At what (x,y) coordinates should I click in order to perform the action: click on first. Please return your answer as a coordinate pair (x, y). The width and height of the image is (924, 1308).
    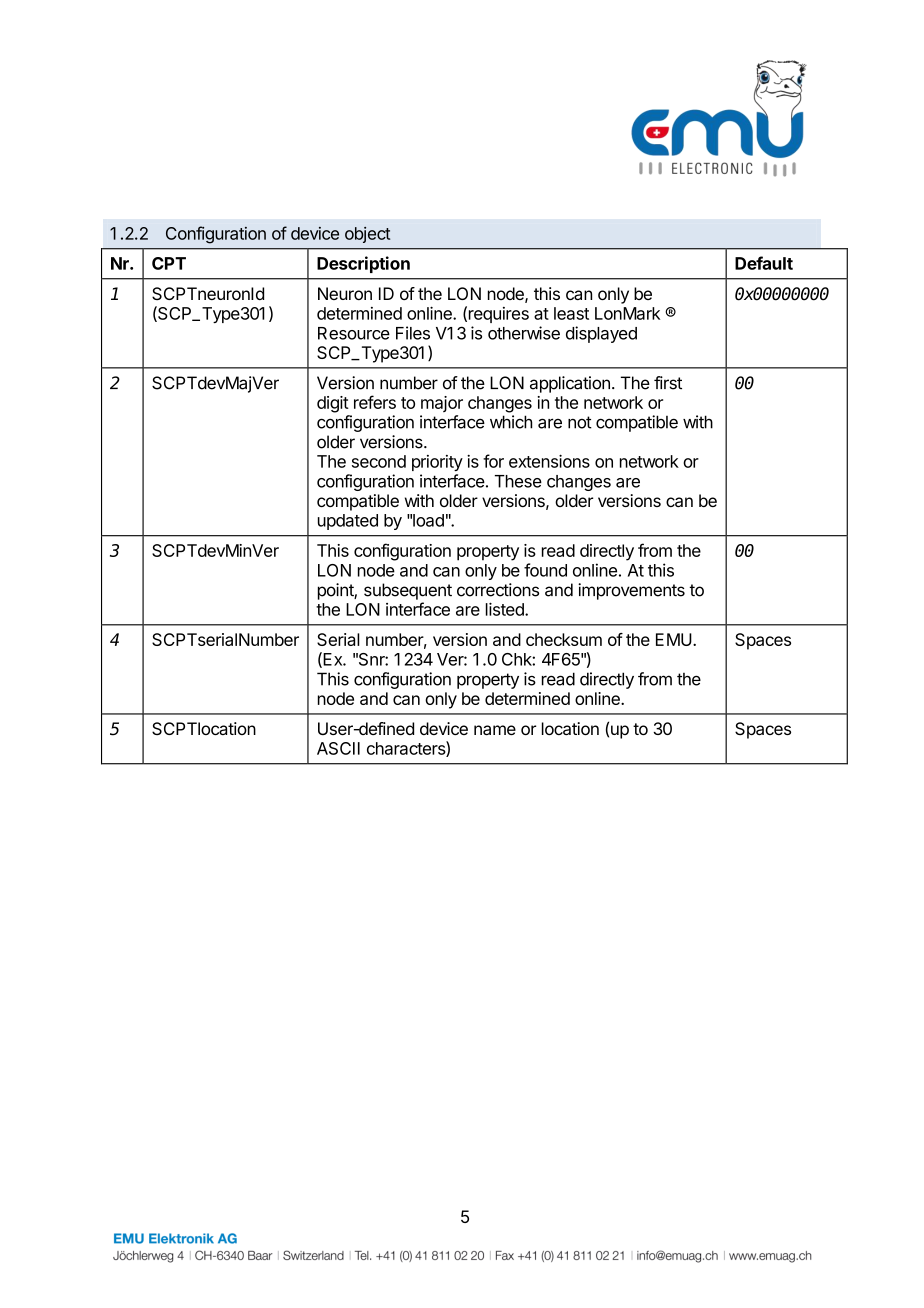
    Looking at the image, I should click on (668, 383).
